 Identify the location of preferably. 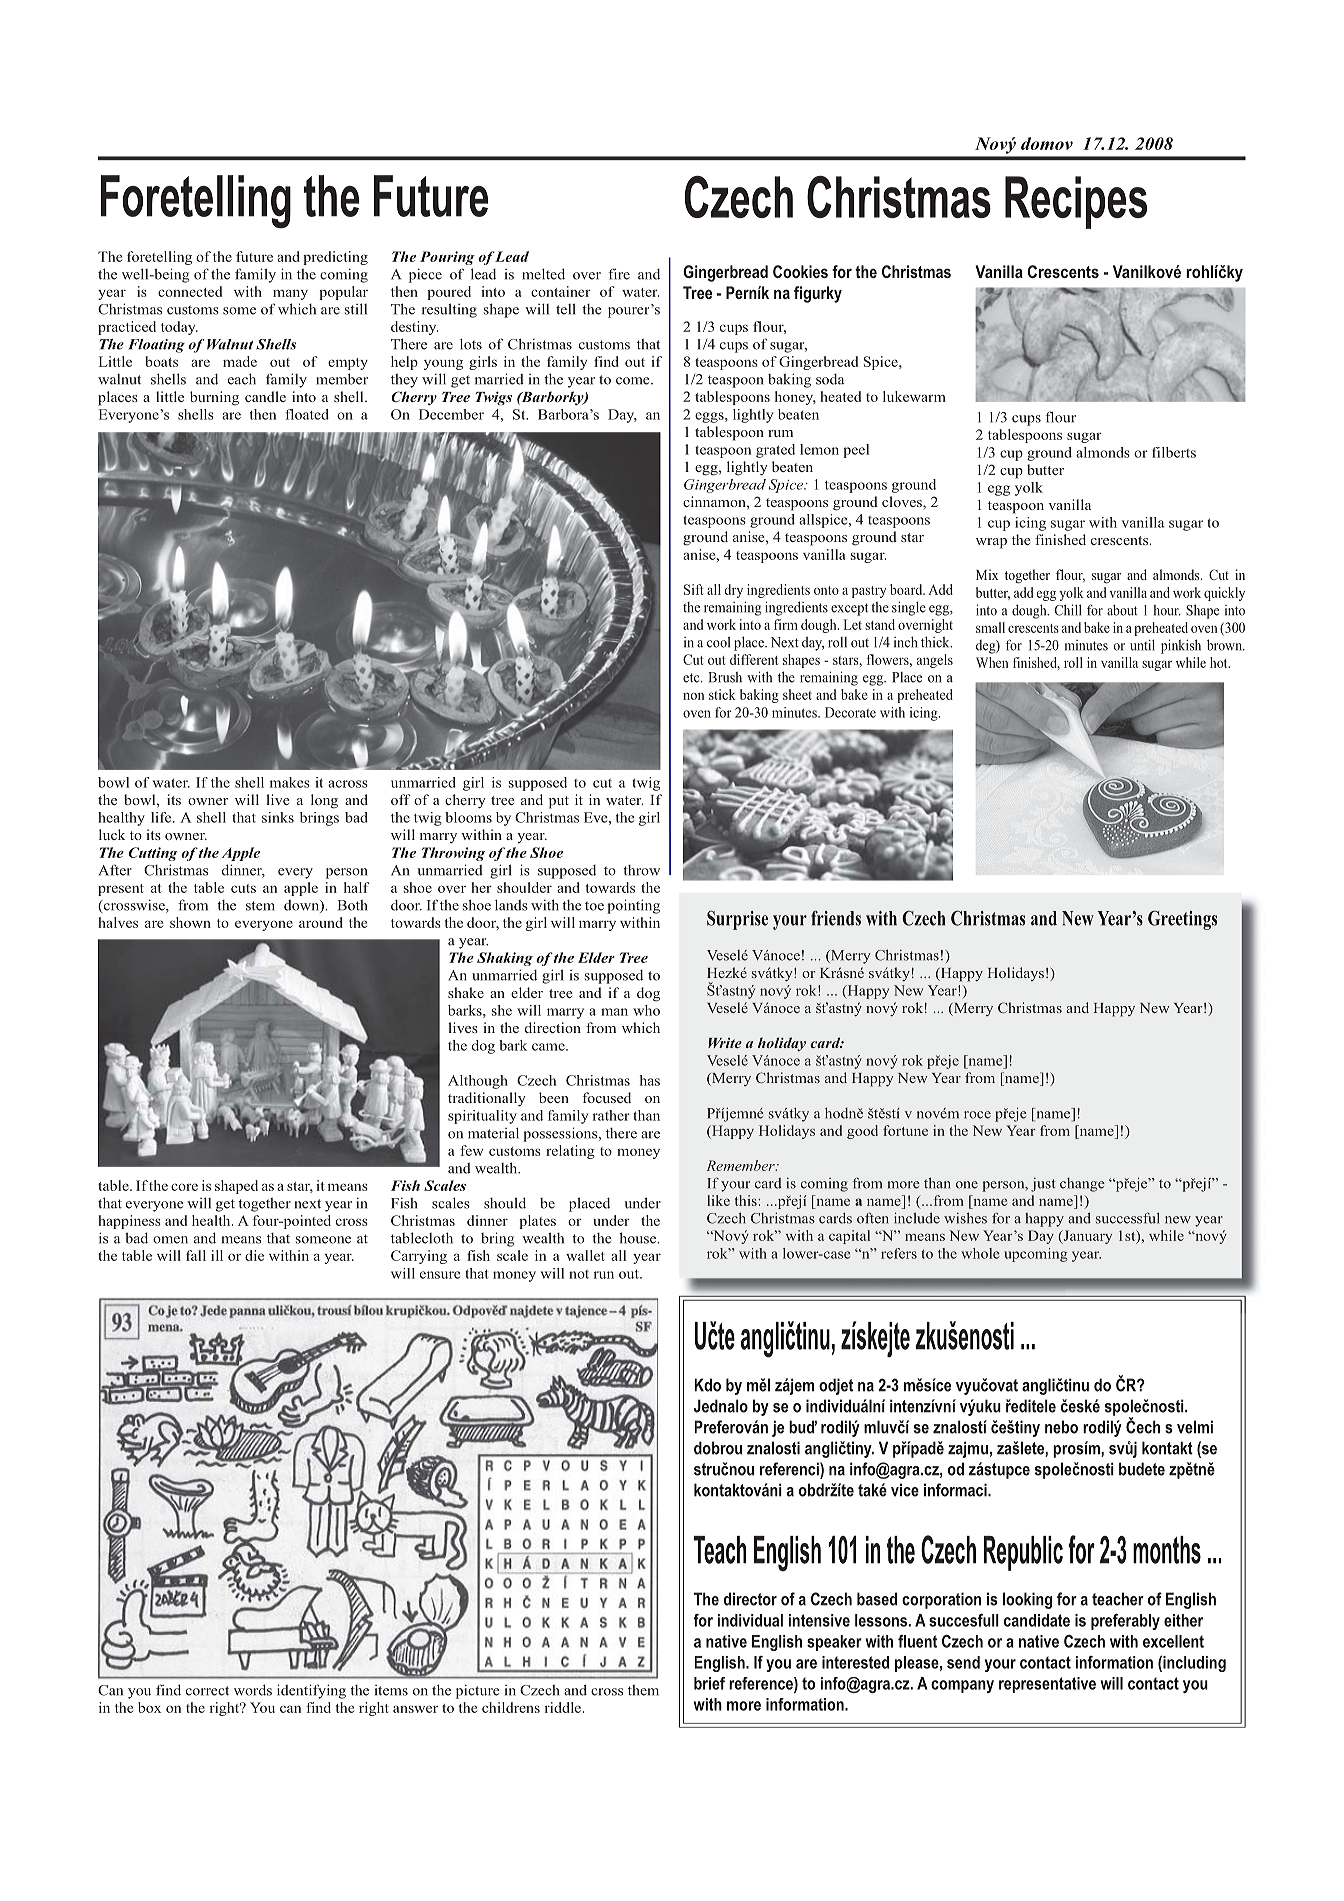
(1125, 1622).
